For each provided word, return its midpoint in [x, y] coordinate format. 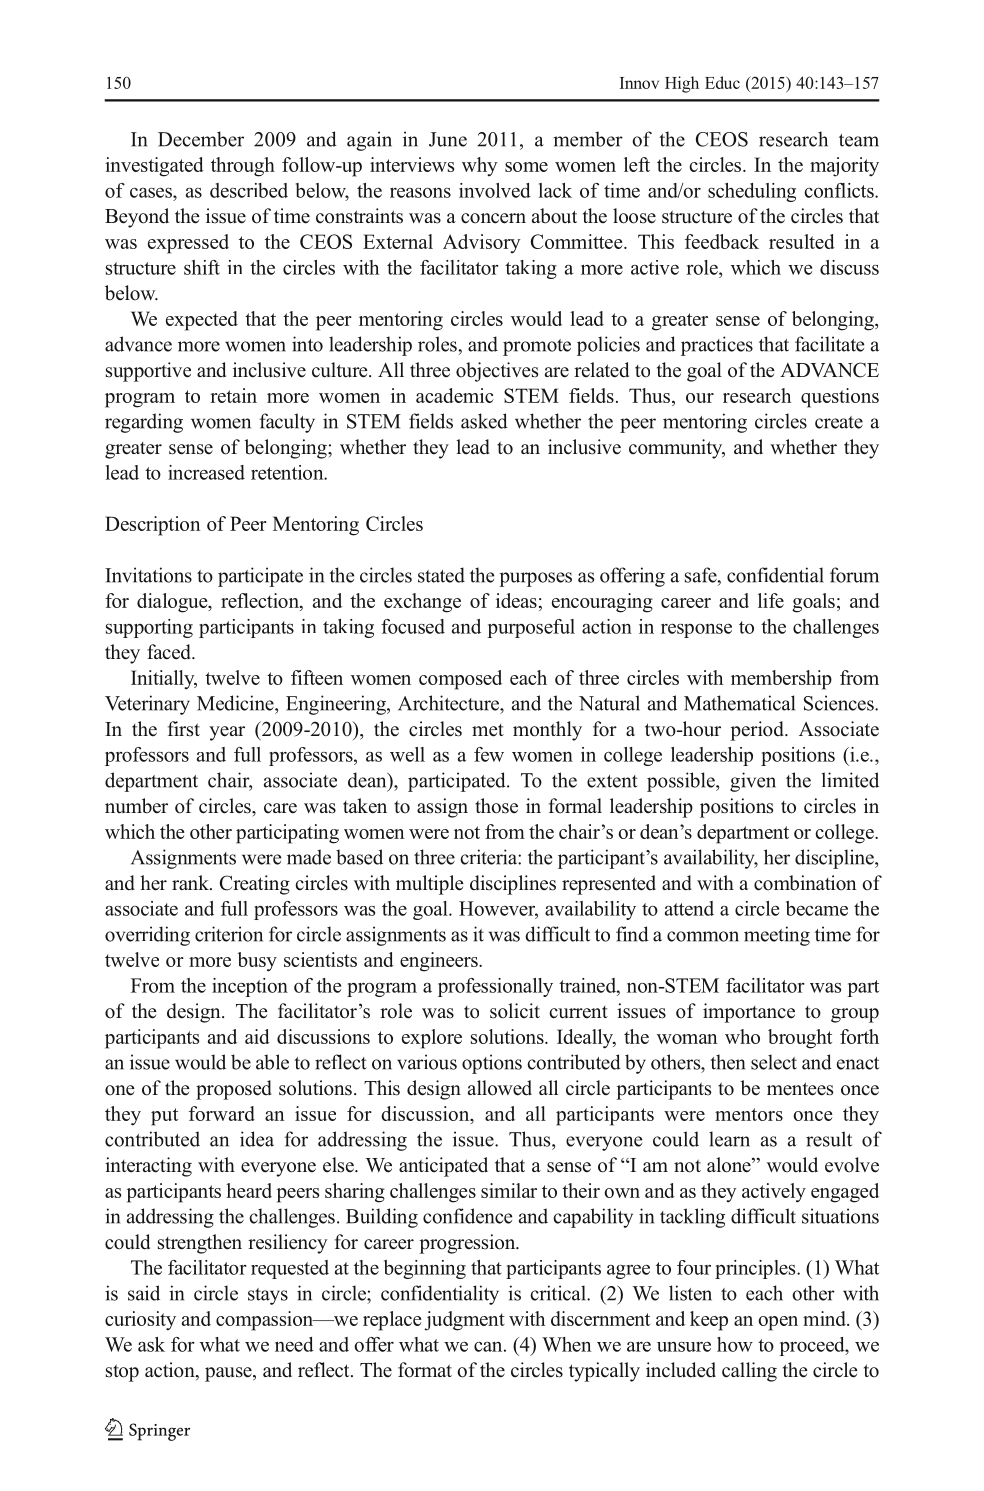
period [758, 731]
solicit [515, 1011]
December [201, 139]
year [227, 733]
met [488, 730]
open [778, 1323]
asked [484, 421]
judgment [465, 1321]
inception [250, 987]
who [742, 1036]
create [839, 422]
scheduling [752, 192]
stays [268, 1296]
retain [233, 395]
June [448, 139]
